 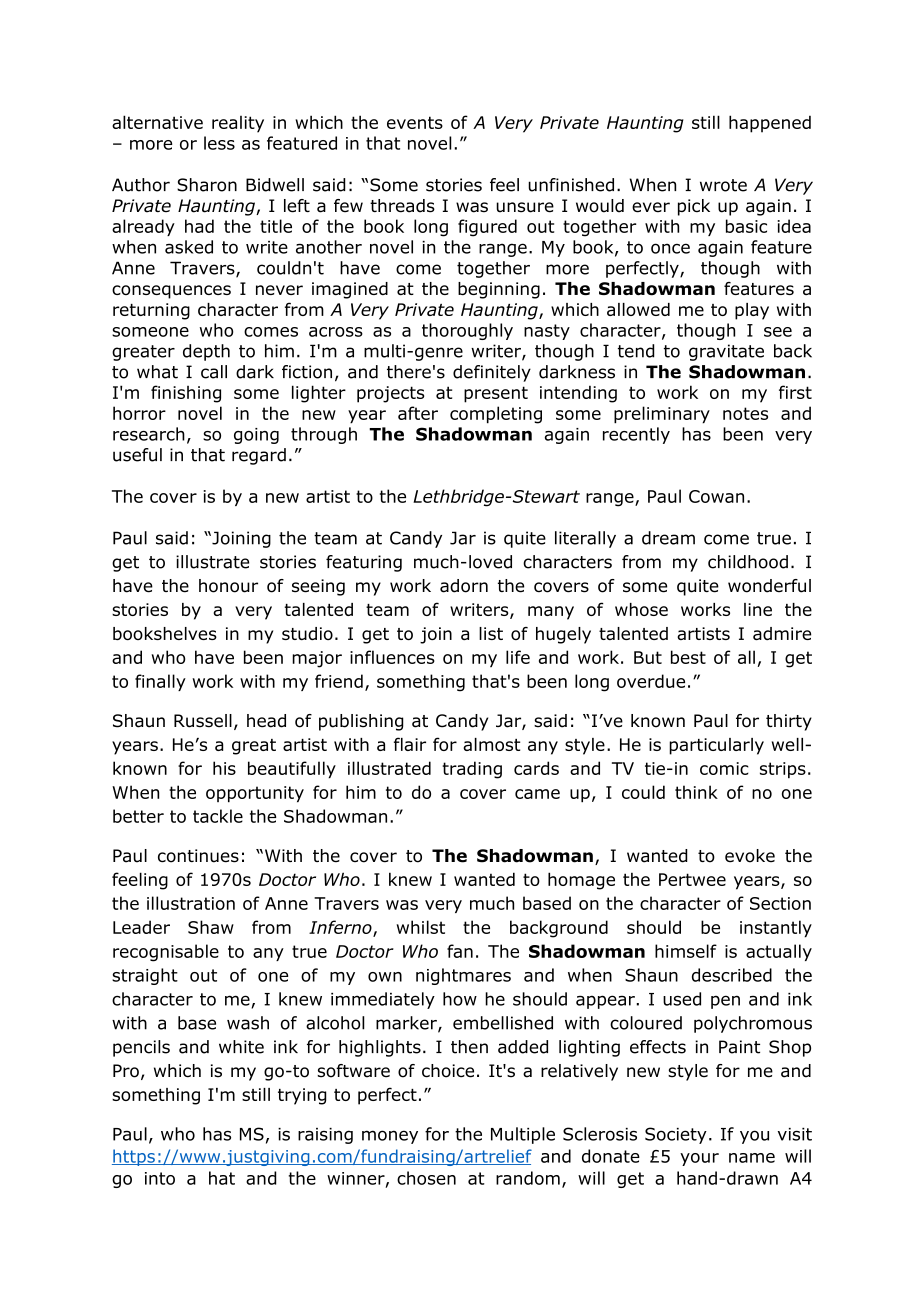 What do you see at coordinates (219, 143) in the screenshot?
I see `less` at bounding box center [219, 143].
